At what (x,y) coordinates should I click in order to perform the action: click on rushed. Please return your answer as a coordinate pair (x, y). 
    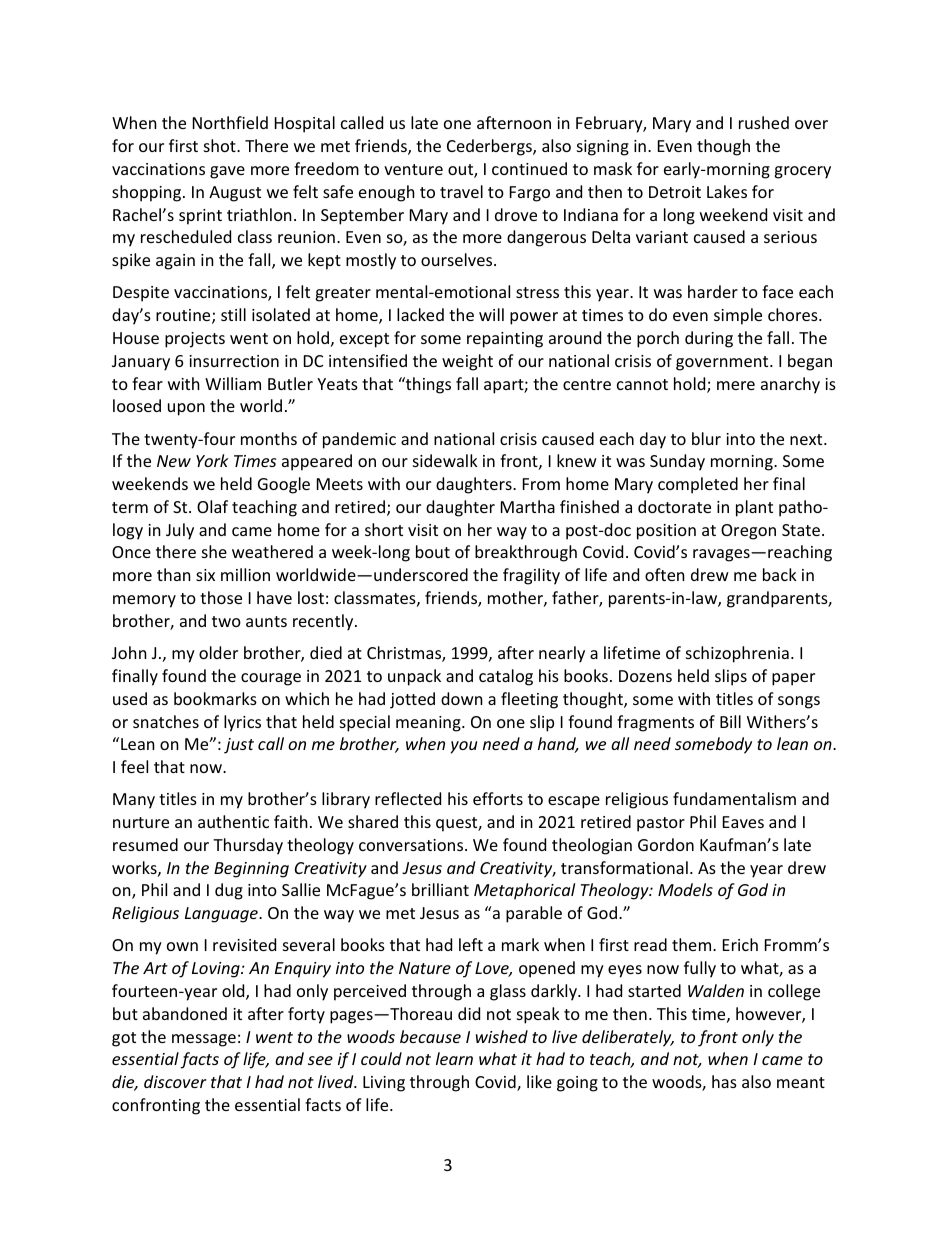
    Looking at the image, I should click on (764, 122).
